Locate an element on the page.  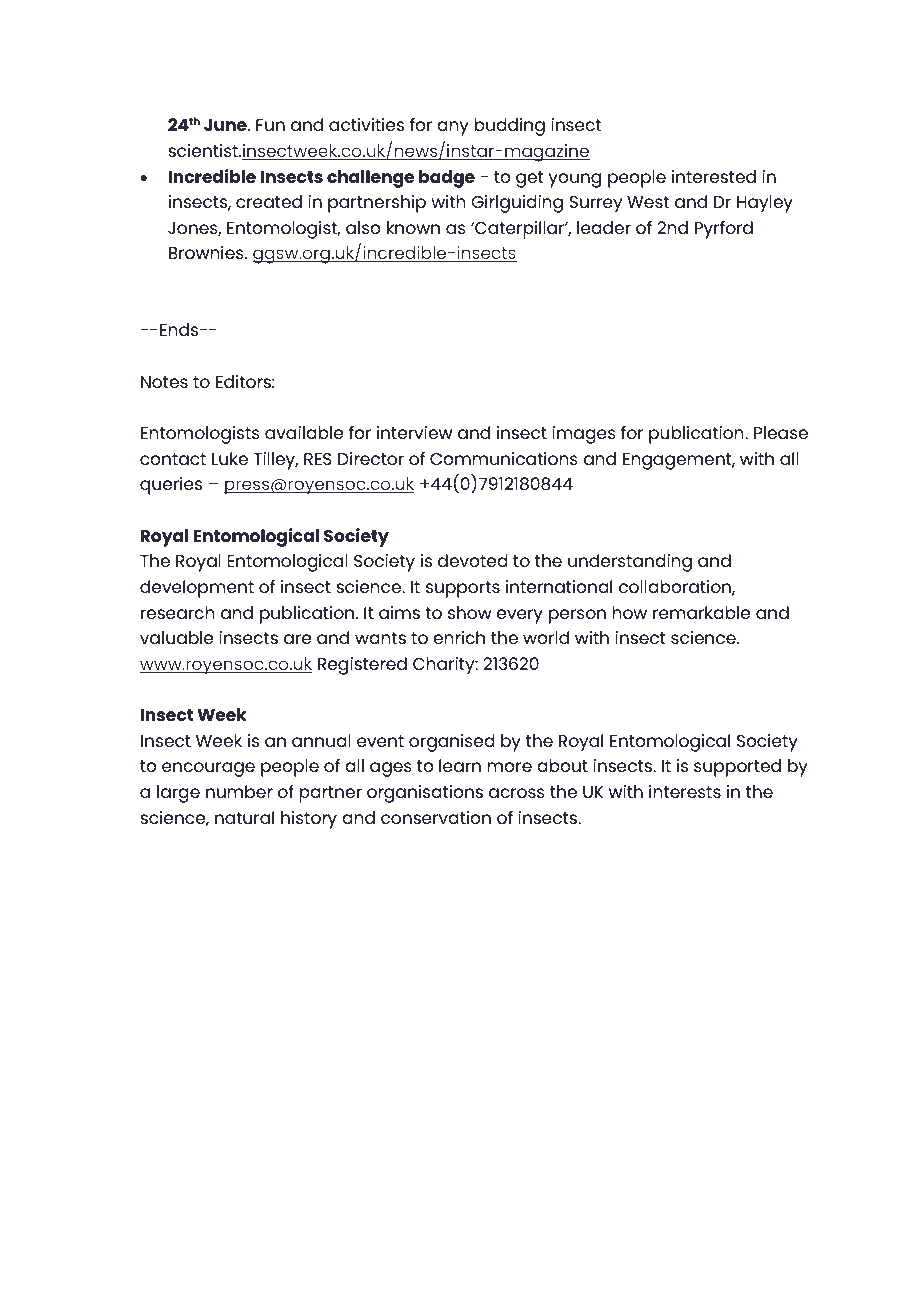
across is located at coordinates (517, 793).
